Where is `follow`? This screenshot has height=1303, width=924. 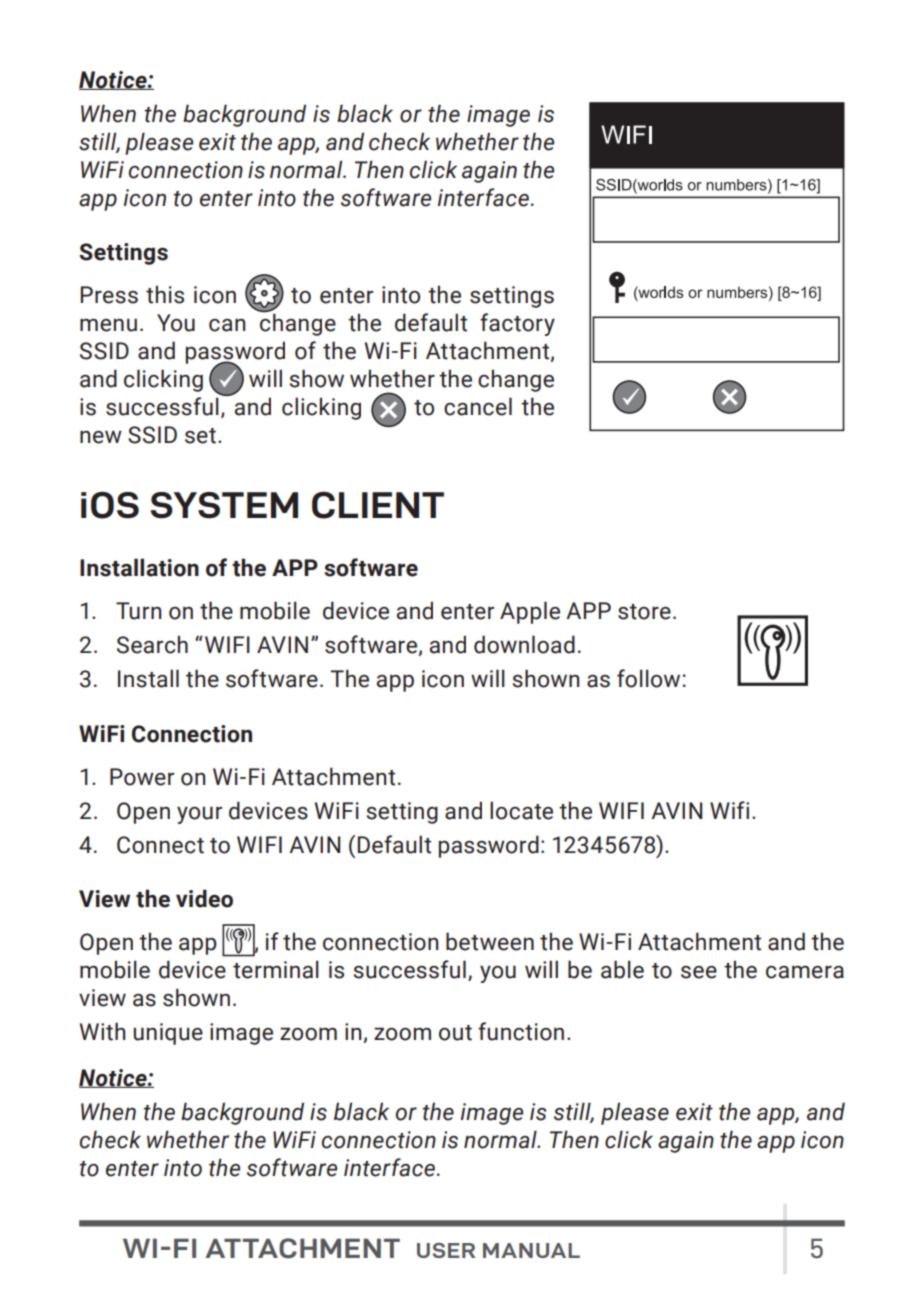 follow is located at coordinates (648, 678).
